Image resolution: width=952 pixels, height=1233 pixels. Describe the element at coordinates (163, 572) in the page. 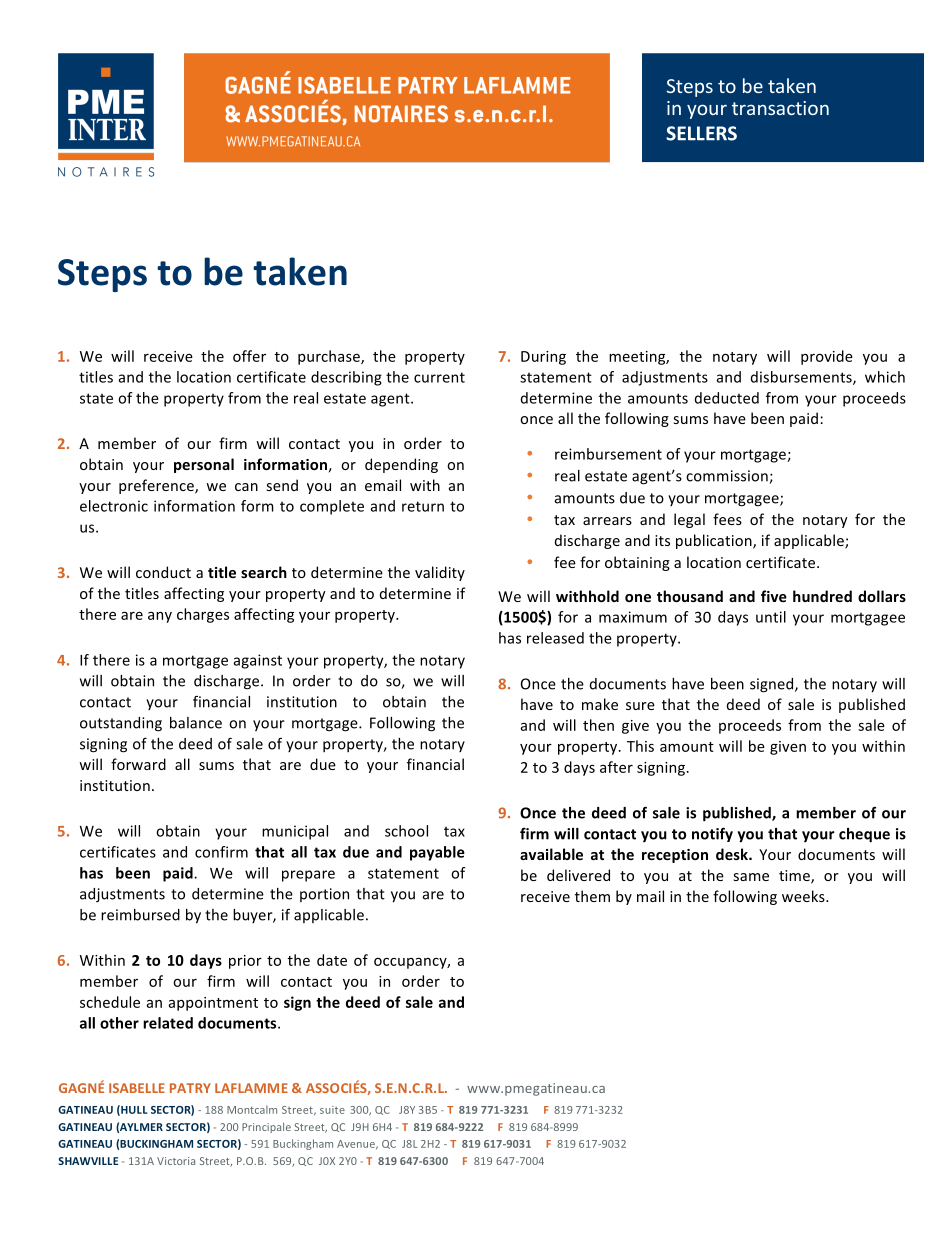

I see `conduct` at that location.
